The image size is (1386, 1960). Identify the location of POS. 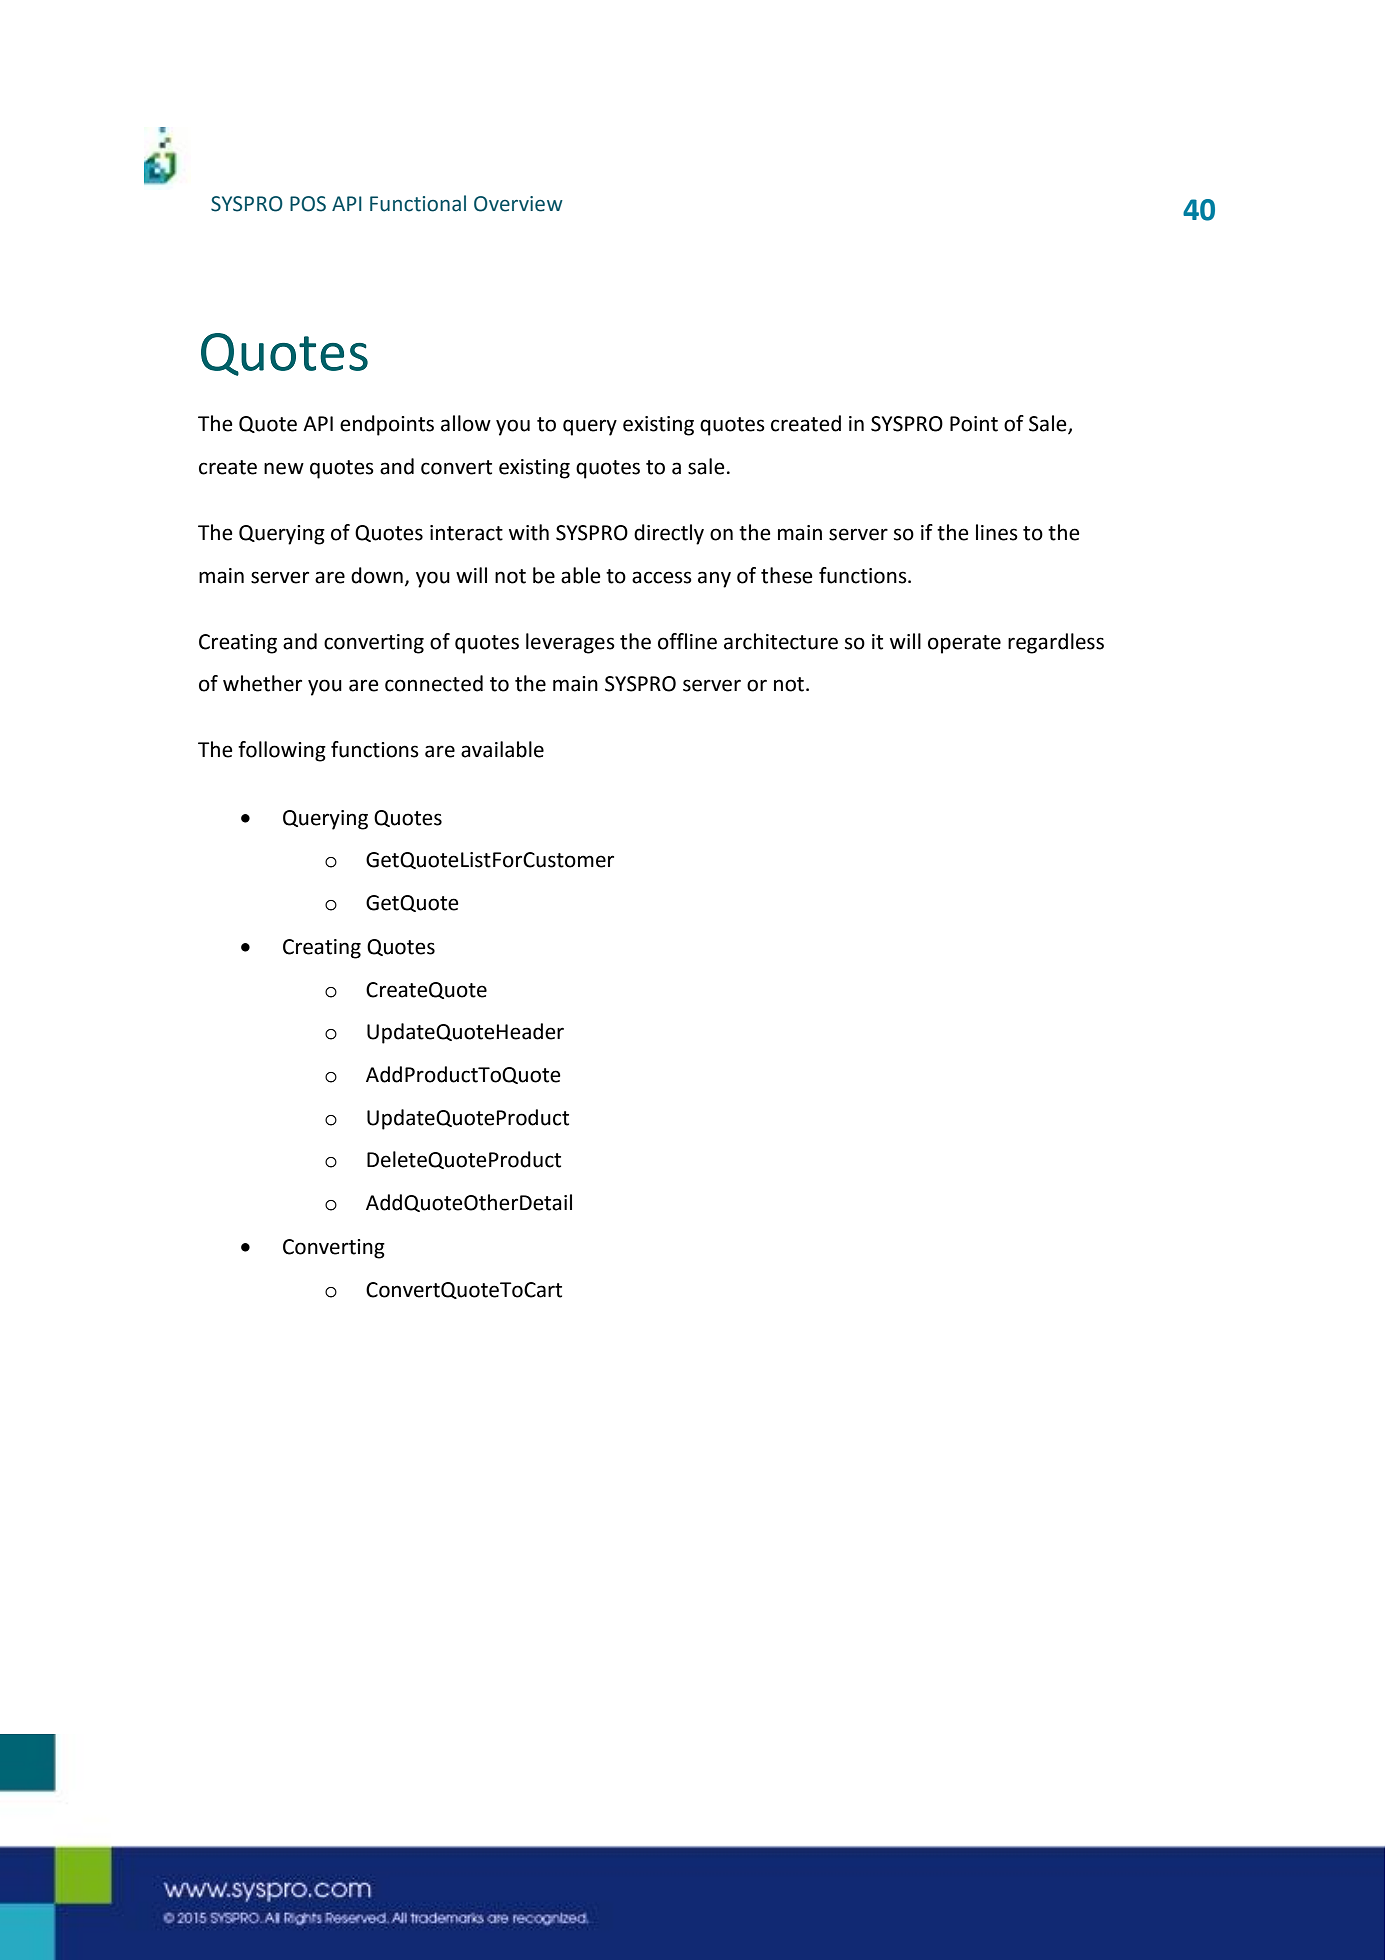
(308, 204).
